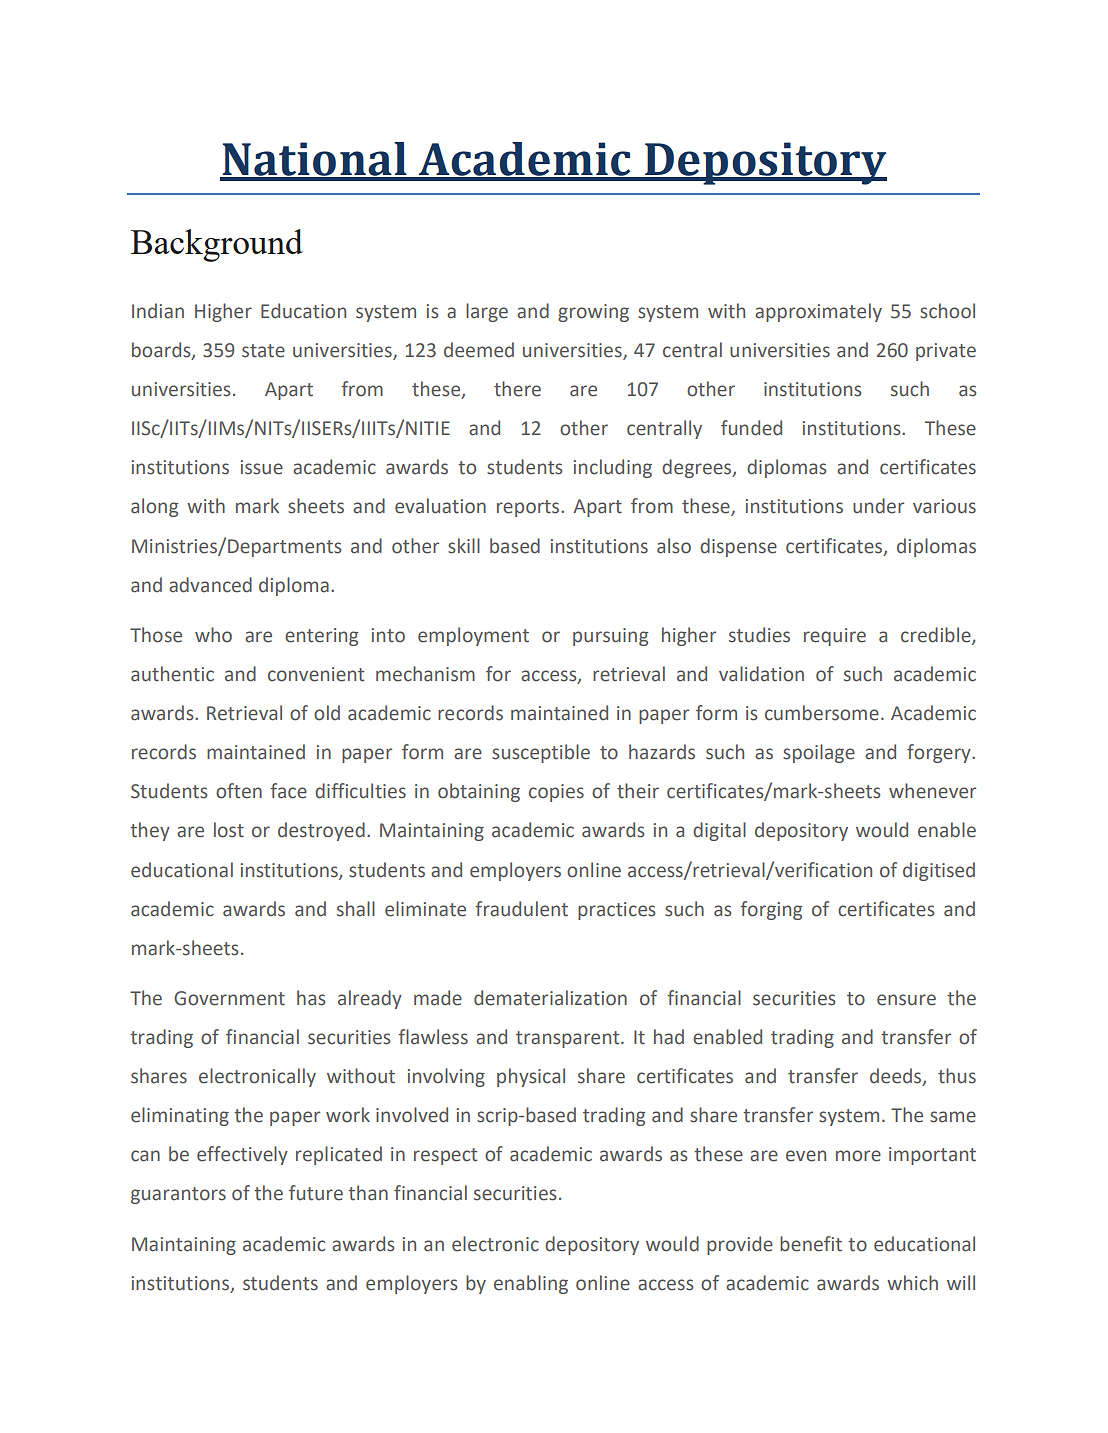 The image size is (1108, 1433). What do you see at coordinates (818, 312) in the page?
I see `approximately` at bounding box center [818, 312].
